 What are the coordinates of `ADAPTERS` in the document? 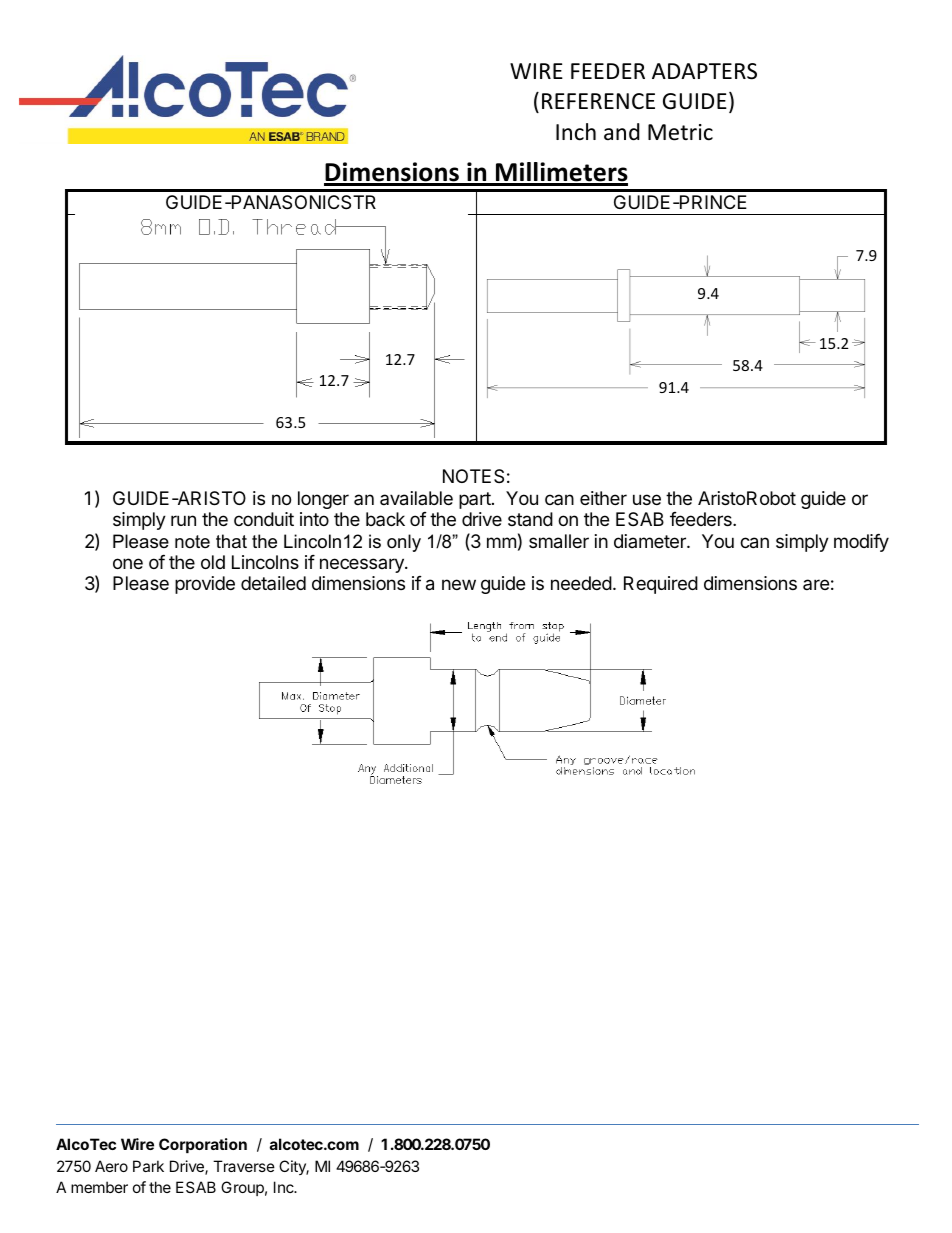 It's located at (704, 71).
